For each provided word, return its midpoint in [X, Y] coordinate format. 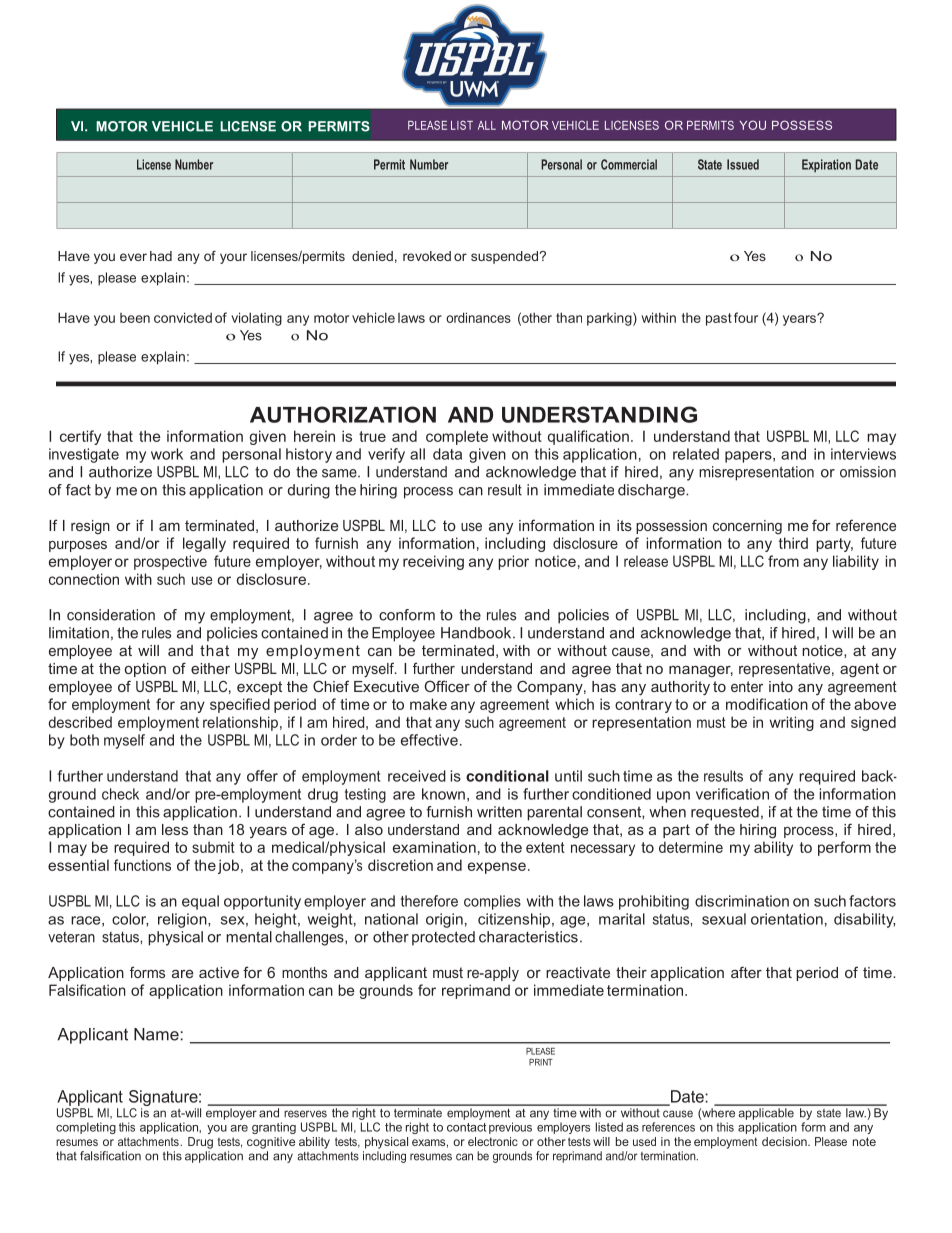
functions [142, 865]
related [696, 454]
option [145, 670]
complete [457, 437]
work [167, 454]
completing [86, 1128]
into [781, 686]
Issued [743, 164]
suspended [504, 257]
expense [497, 868]
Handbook [477, 633]
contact [466, 1127]
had [161, 256]
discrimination [742, 901]
